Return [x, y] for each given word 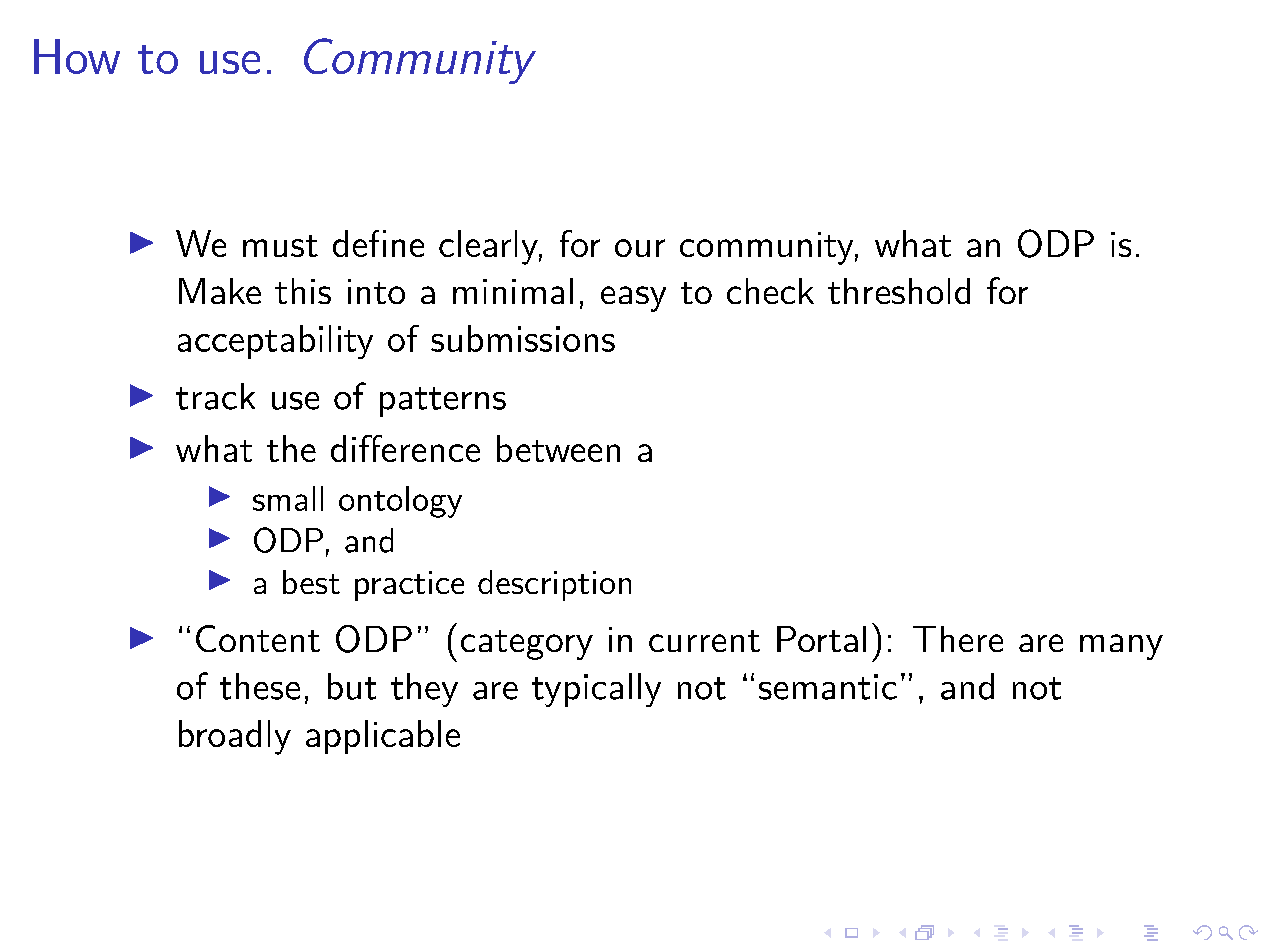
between [558, 448]
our [640, 248]
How [77, 56]
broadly [235, 737]
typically [596, 690]
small [288, 498]
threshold [899, 291]
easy [633, 299]
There [958, 639]
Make [220, 291]
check [770, 291]
